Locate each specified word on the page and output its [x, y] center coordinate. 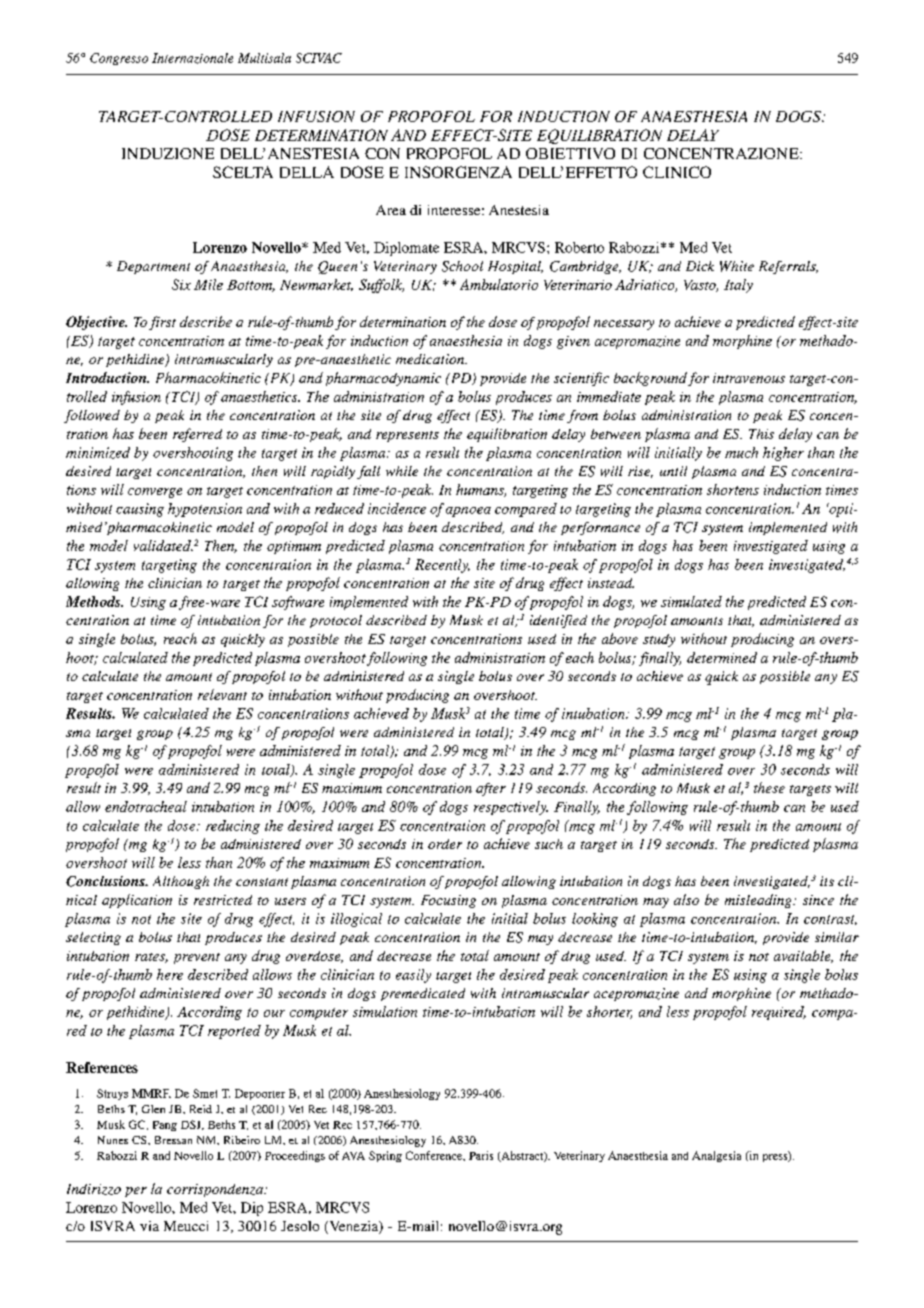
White [737, 266]
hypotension [205, 510]
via [149, 1226]
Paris [481, 1155]
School [462, 266]
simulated [691, 601]
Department [153, 267]
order [445, 844]
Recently [442, 566]
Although [181, 882]
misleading [759, 901]
